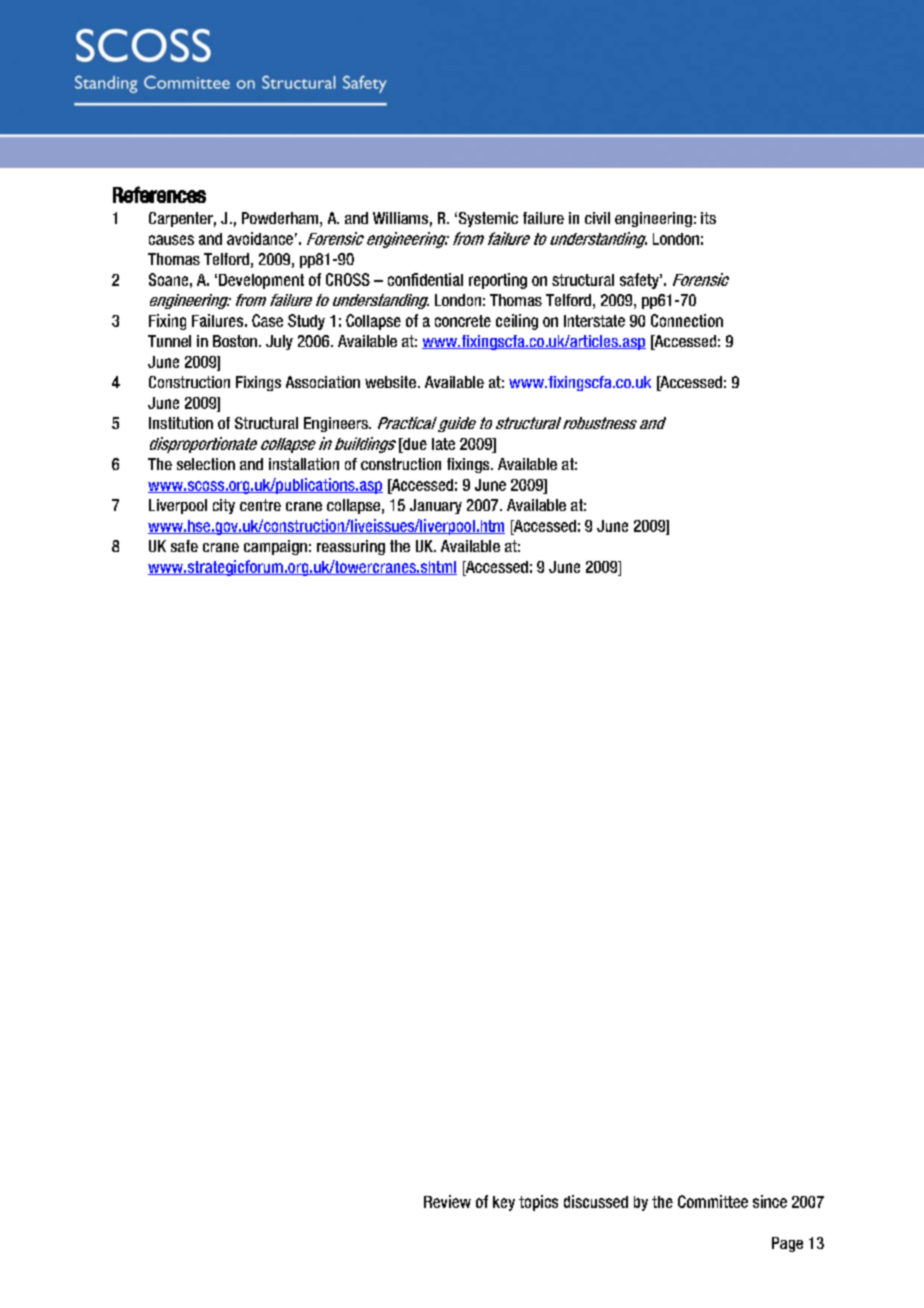 This screenshot has height=1308, width=924. I want to click on centre, so click(260, 505).
